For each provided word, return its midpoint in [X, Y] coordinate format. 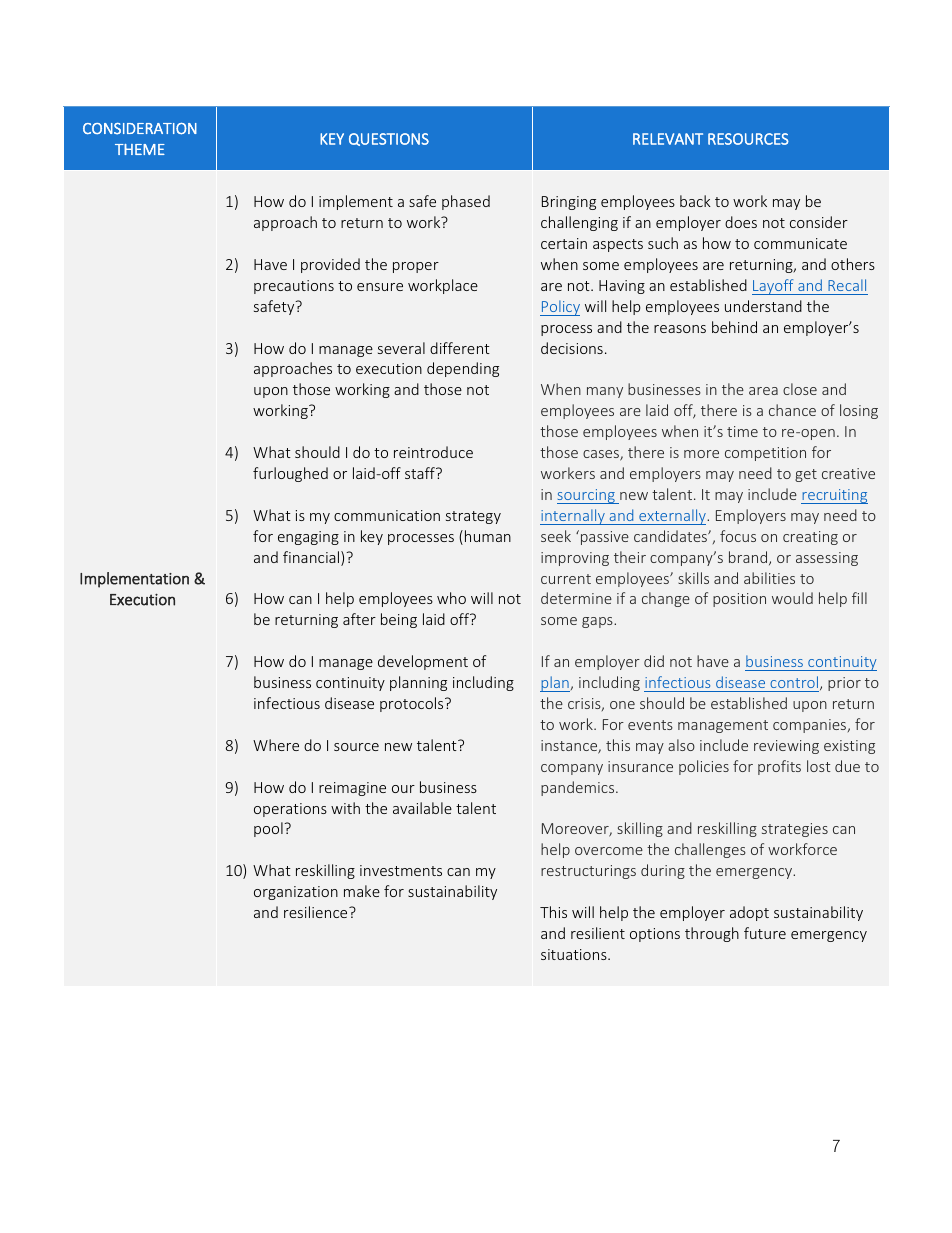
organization [296, 893]
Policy [560, 308]
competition [765, 454]
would [792, 598]
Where [276, 745]
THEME [140, 149]
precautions [294, 287]
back [695, 201]
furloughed [290, 474]
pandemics [579, 788]
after [359, 619]
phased [466, 202]
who [451, 598]
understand [763, 306]
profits [779, 767]
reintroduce [433, 452]
